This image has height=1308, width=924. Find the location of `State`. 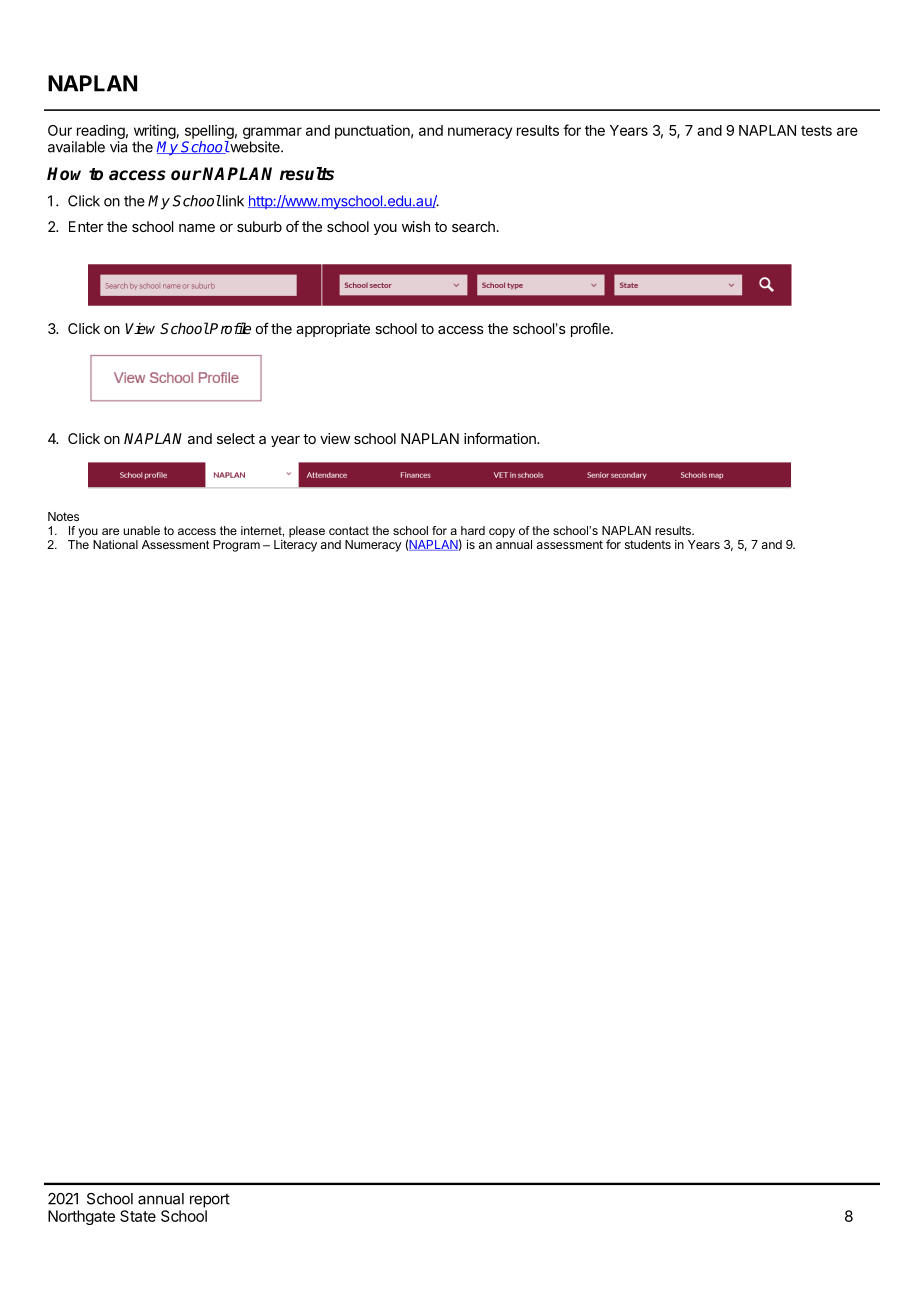

State is located at coordinates (138, 1216).
